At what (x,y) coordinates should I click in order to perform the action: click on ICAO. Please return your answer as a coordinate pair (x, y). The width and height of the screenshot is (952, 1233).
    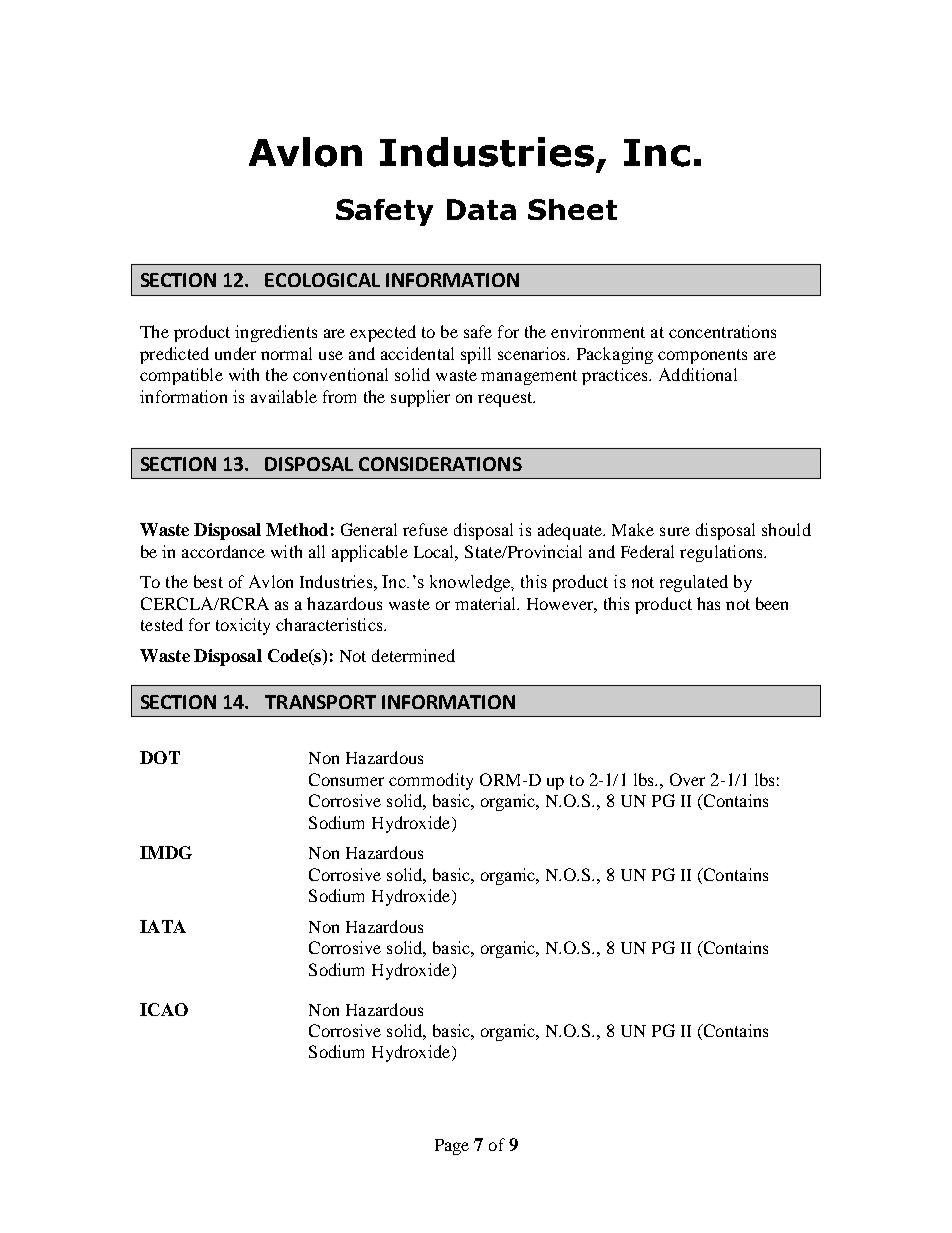
    Looking at the image, I should click on (164, 1009).
